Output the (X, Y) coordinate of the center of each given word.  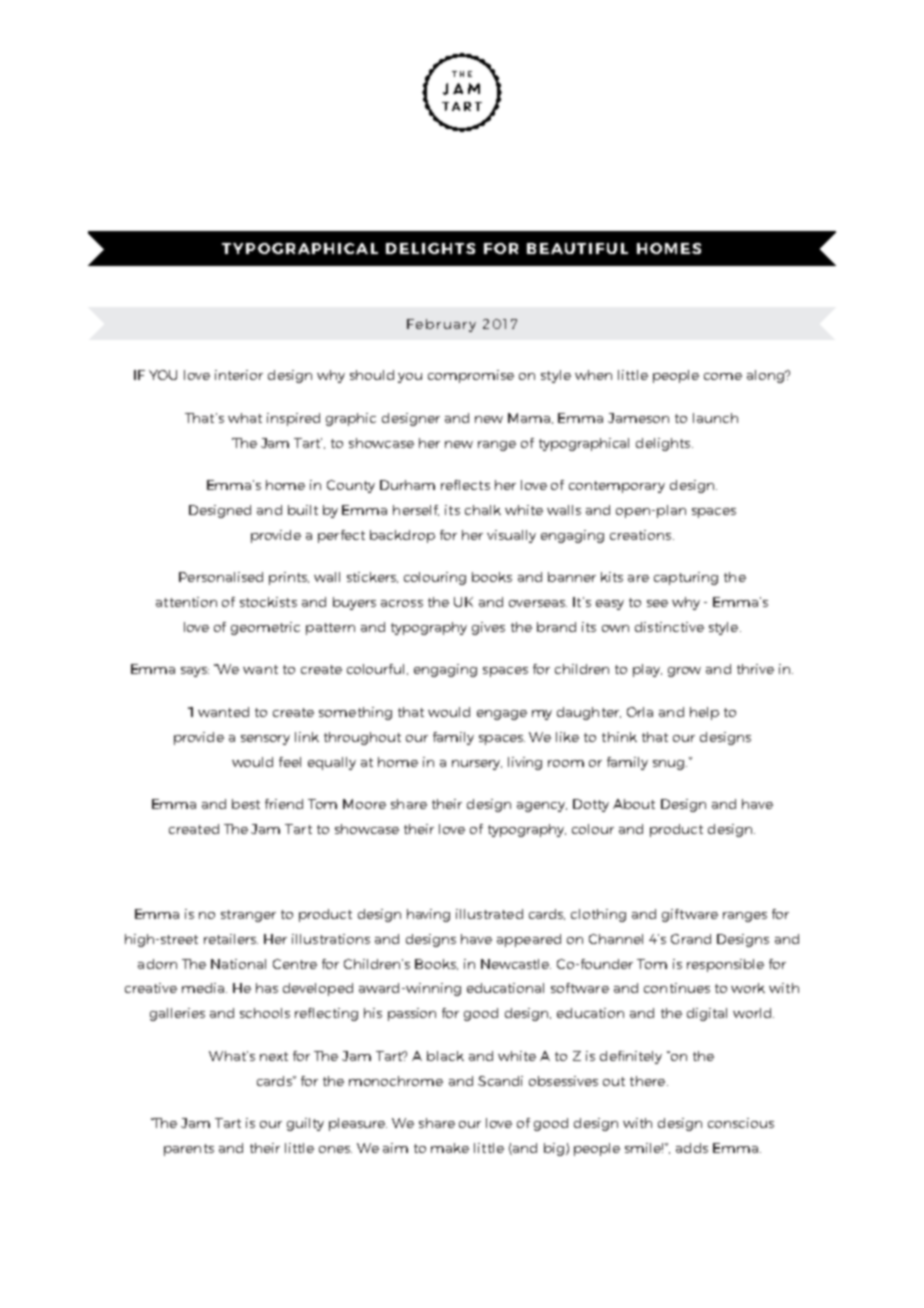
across (402, 603)
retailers (231, 939)
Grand (691, 939)
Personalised (221, 577)
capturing (686, 578)
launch (715, 418)
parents (189, 1150)
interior (239, 375)
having (428, 915)
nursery (477, 765)
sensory (265, 740)
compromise (471, 376)
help (704, 713)
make (450, 1148)
